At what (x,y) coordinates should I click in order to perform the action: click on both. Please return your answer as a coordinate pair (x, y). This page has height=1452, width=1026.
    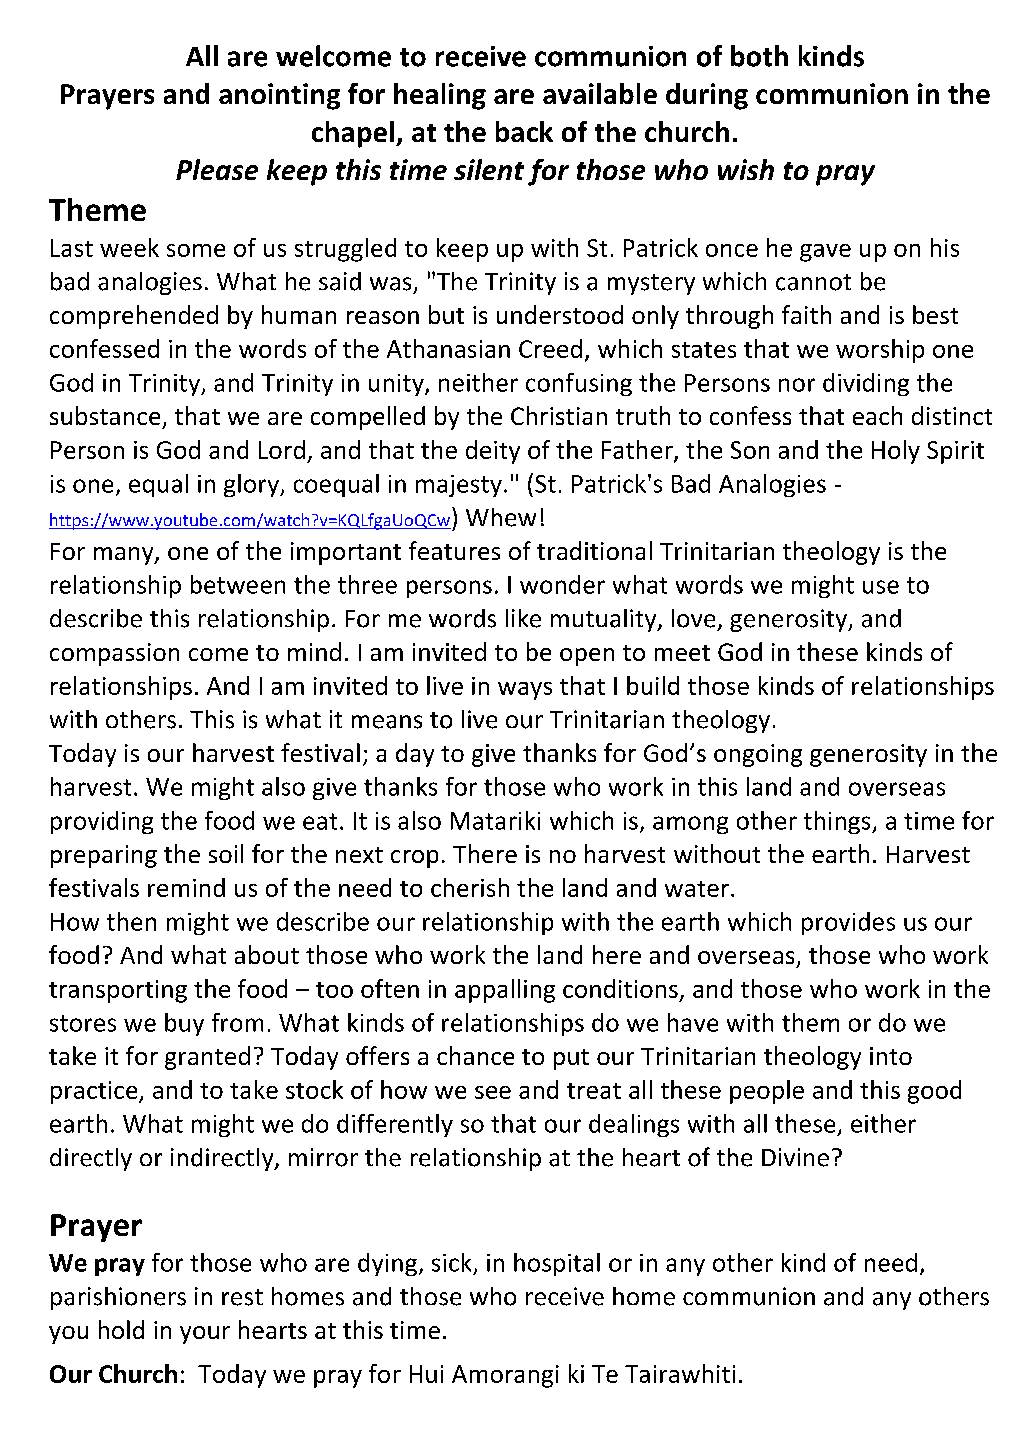
    Looking at the image, I should click on (759, 56).
